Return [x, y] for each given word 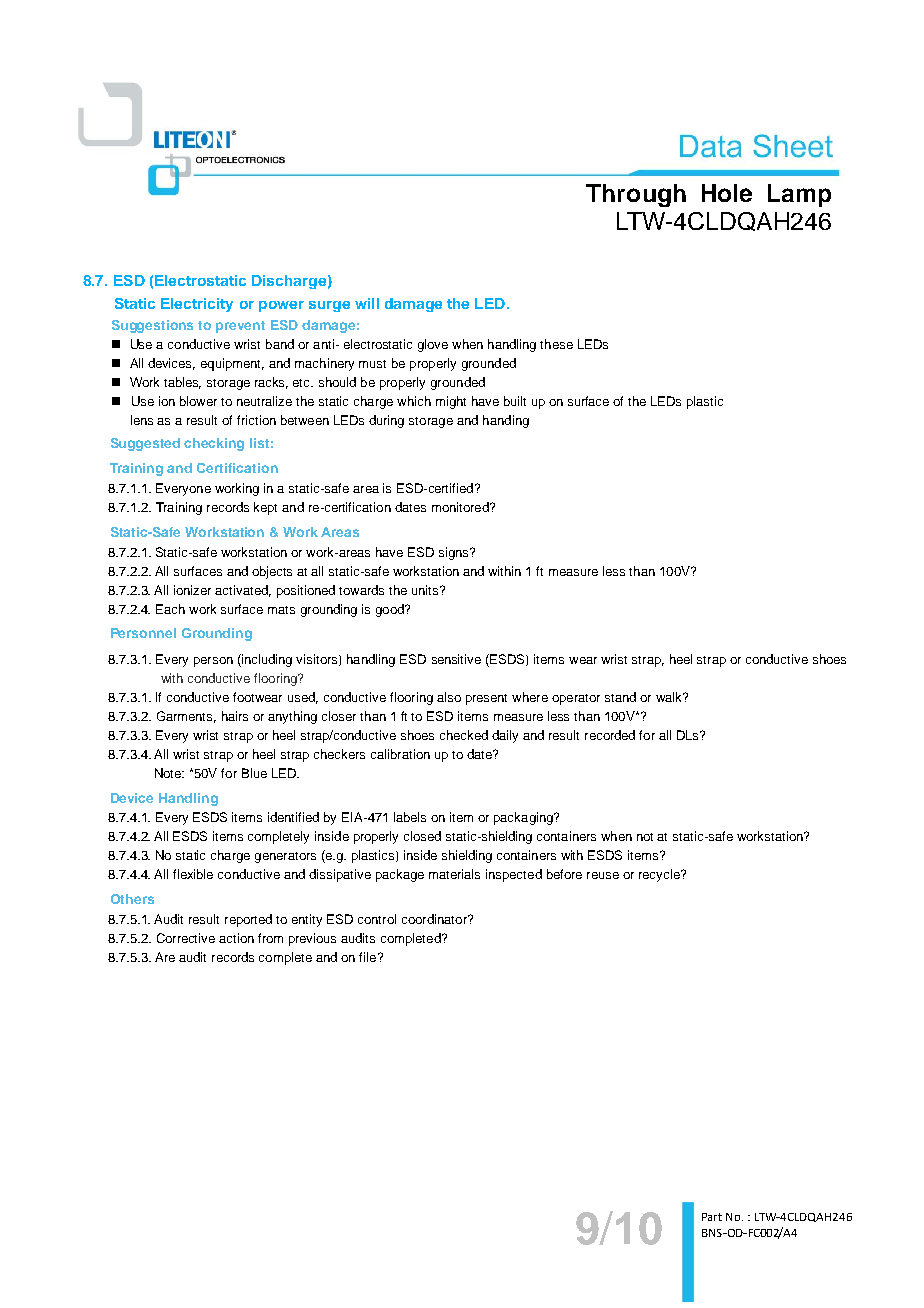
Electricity [197, 305]
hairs [235, 716]
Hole [727, 193]
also [449, 697]
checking [214, 444]
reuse [603, 875]
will [367, 303]
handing [506, 421]
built [515, 401]
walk [670, 697]
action [236, 938]
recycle [660, 875]
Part [712, 1217]
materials [454, 874]
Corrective [186, 938]
